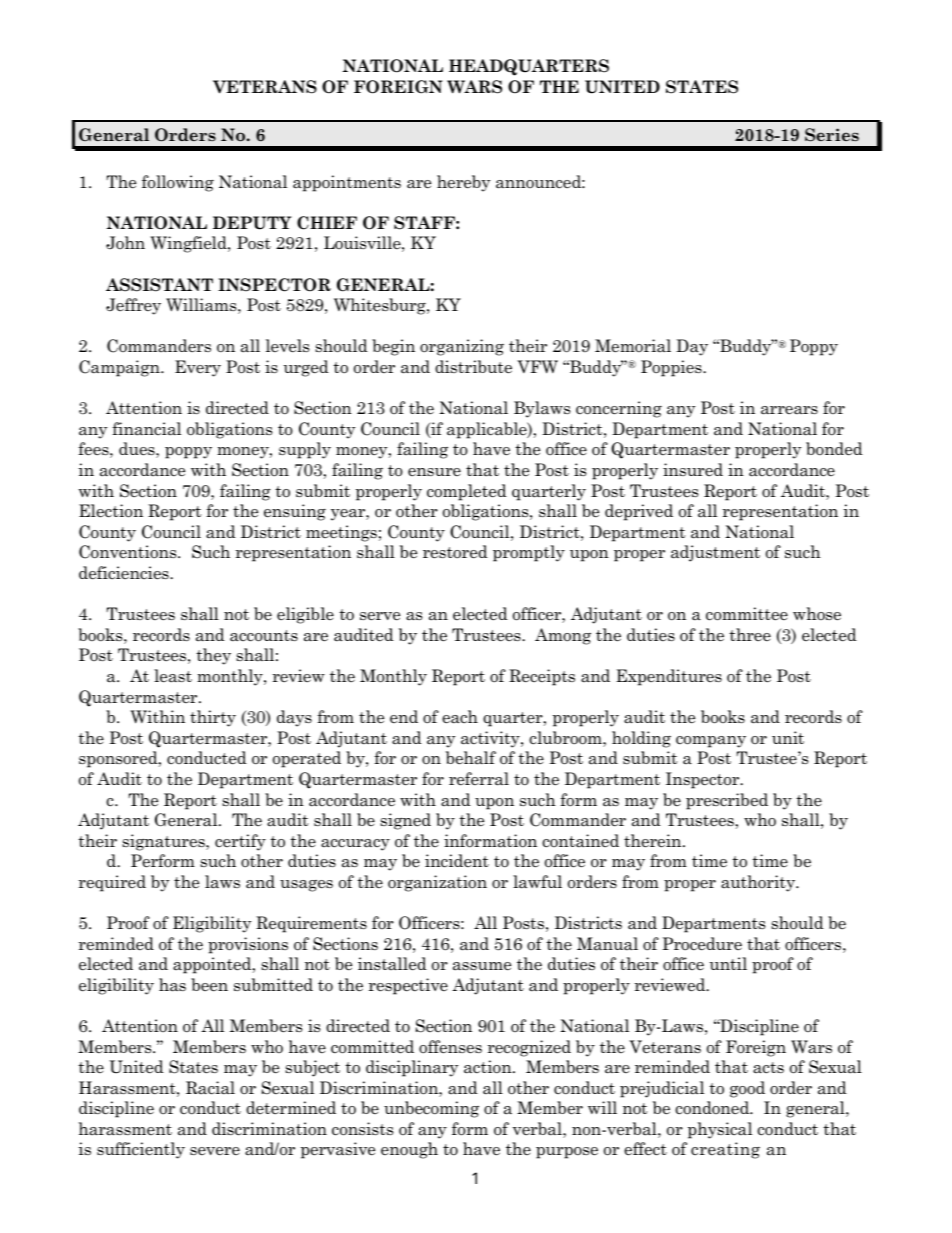 This screenshot has height=1233, width=952. What do you see at coordinates (146, 429) in the screenshot?
I see `financial` at bounding box center [146, 429].
